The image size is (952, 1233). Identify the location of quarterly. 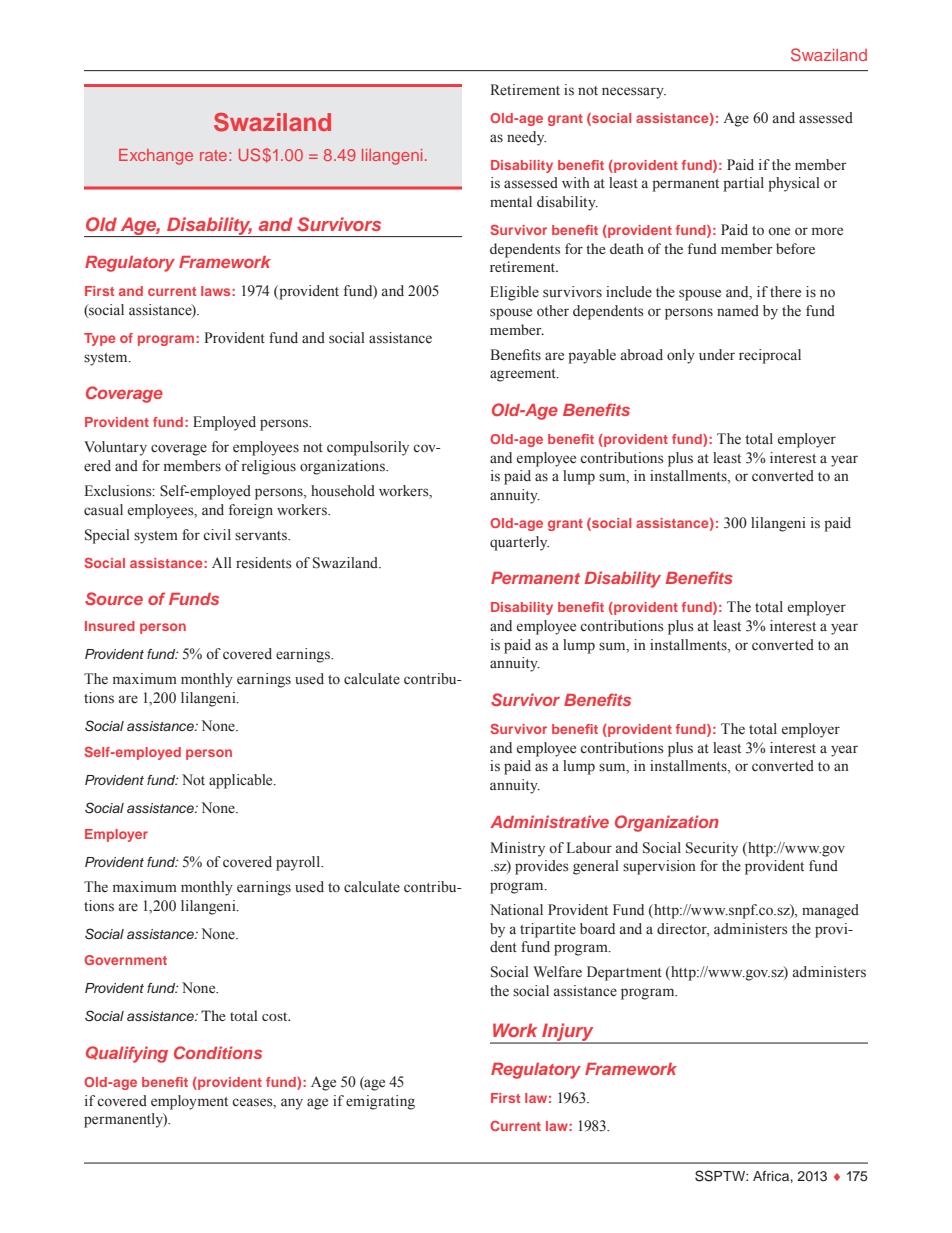
(519, 543).
